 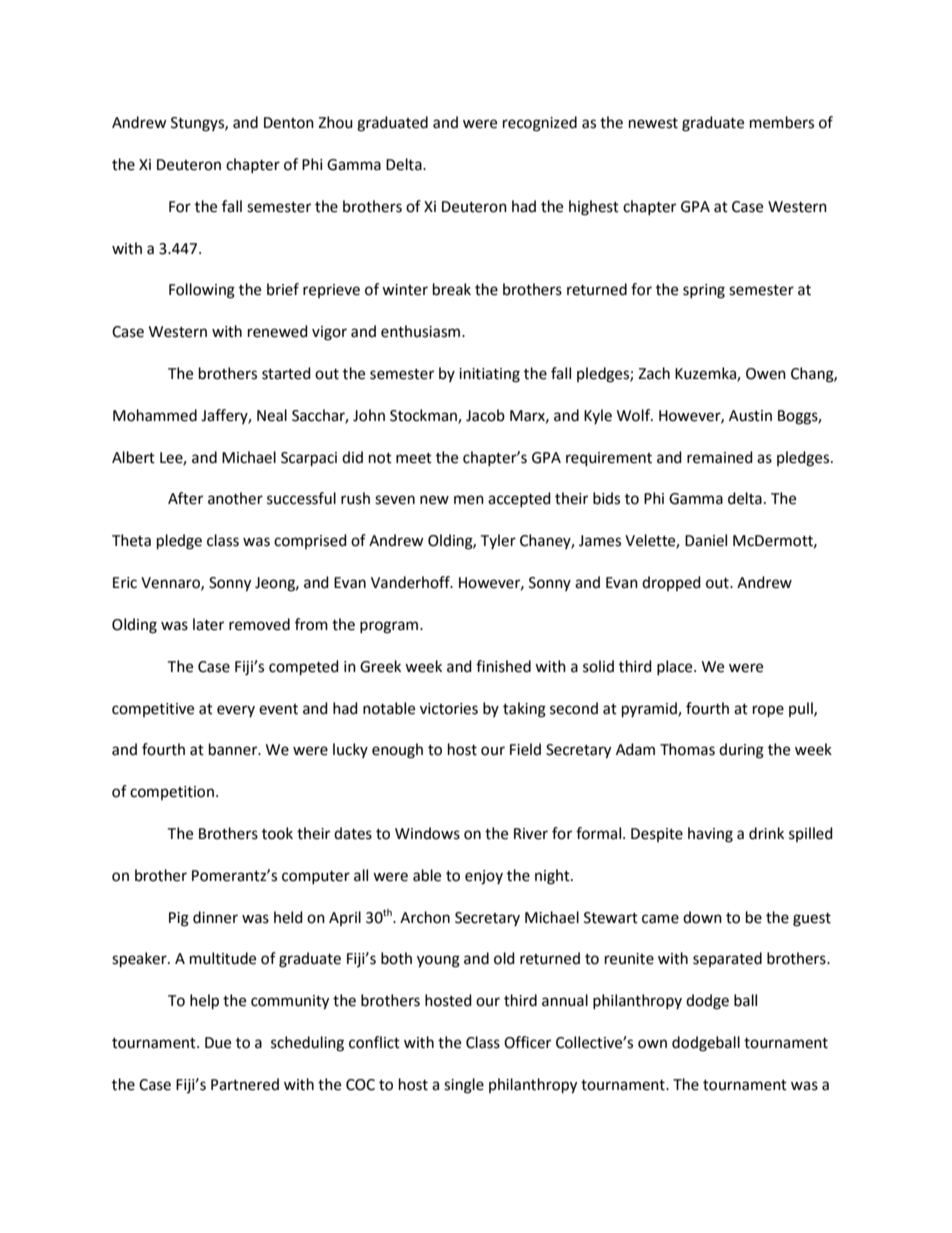 What do you see at coordinates (218, 1043) in the screenshot?
I see `Due` at bounding box center [218, 1043].
